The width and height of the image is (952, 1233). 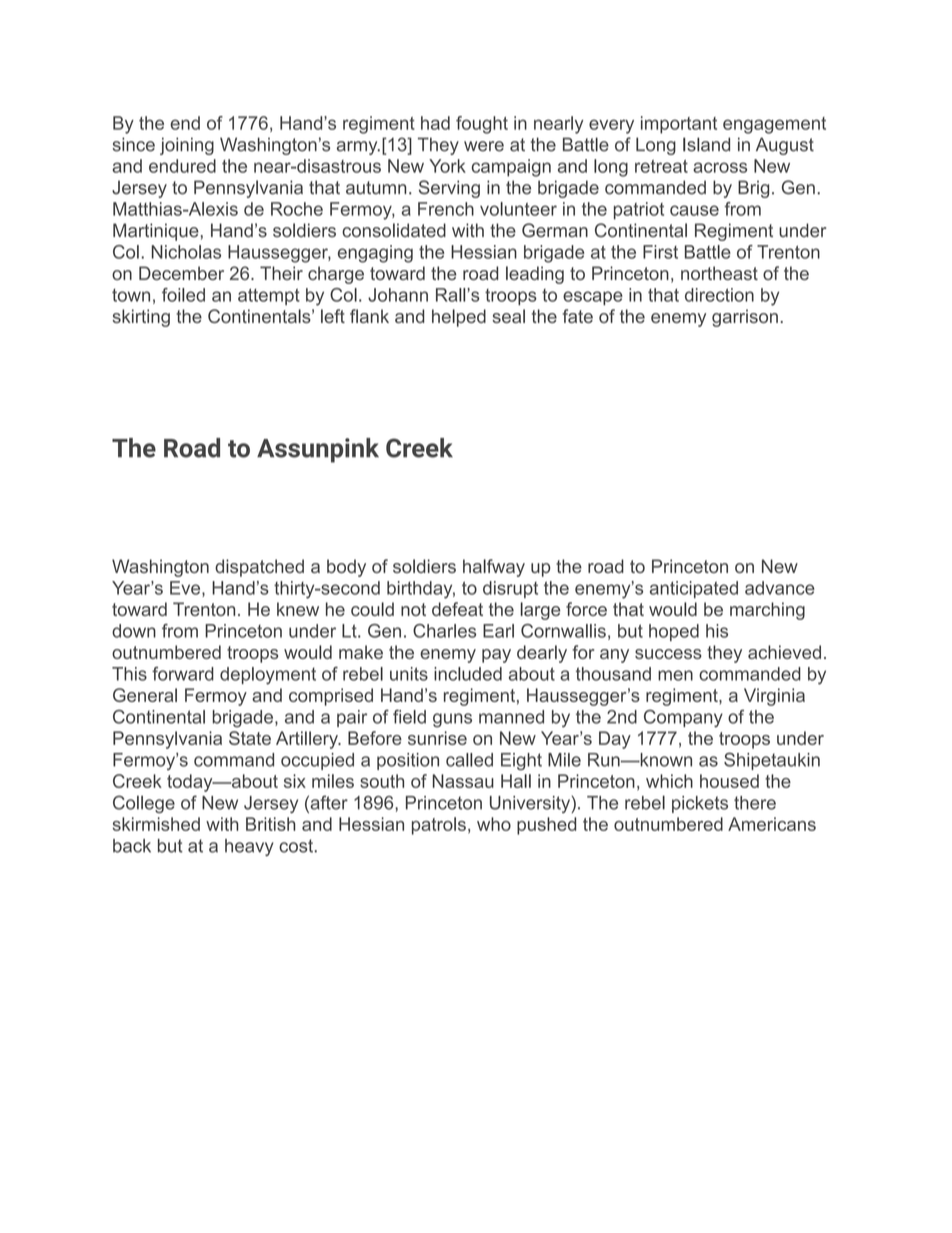 I want to click on foiled, so click(x=183, y=295).
